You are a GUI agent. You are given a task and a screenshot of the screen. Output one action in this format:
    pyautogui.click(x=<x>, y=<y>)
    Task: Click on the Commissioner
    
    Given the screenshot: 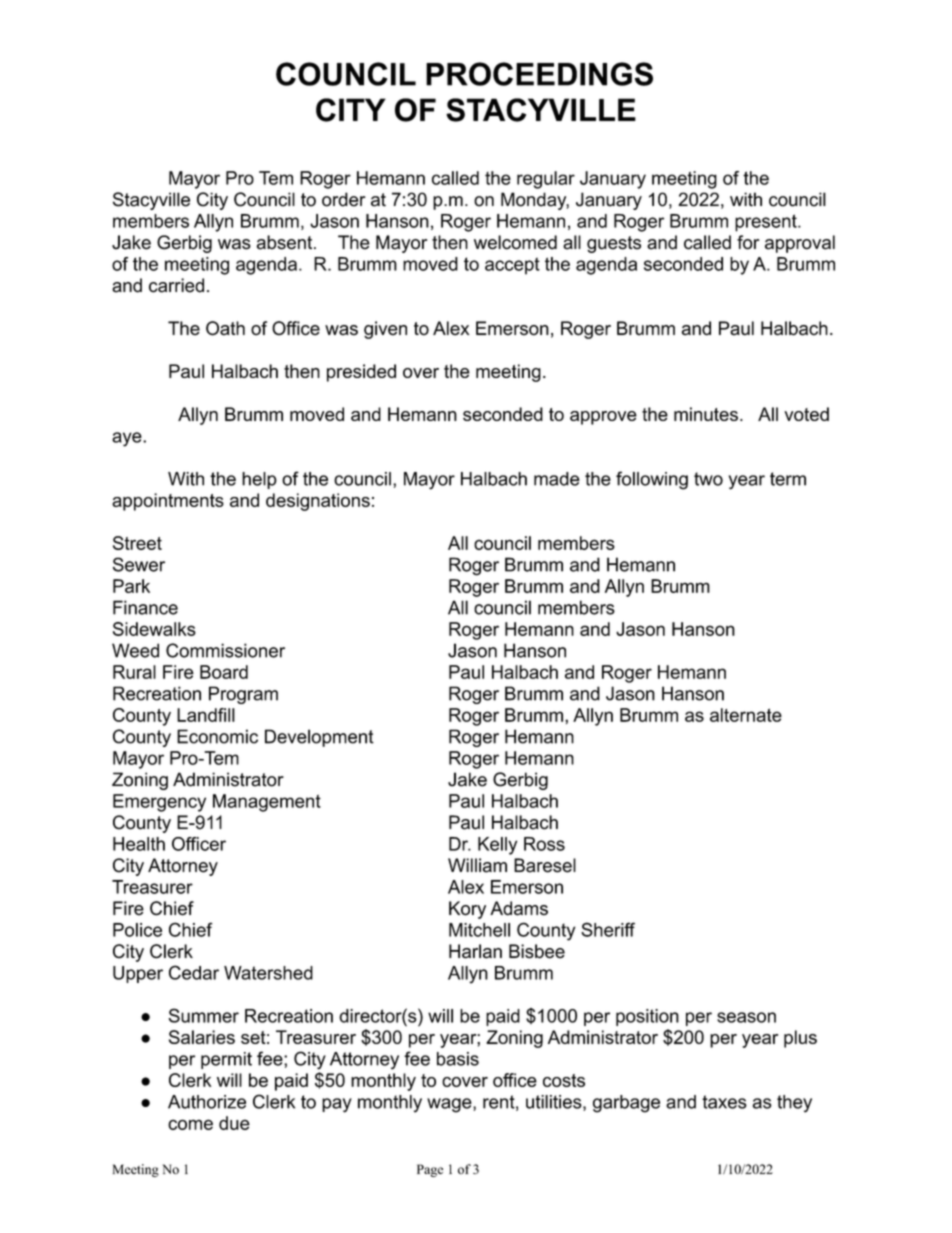 What is the action you would take?
    pyautogui.click(x=225, y=650)
